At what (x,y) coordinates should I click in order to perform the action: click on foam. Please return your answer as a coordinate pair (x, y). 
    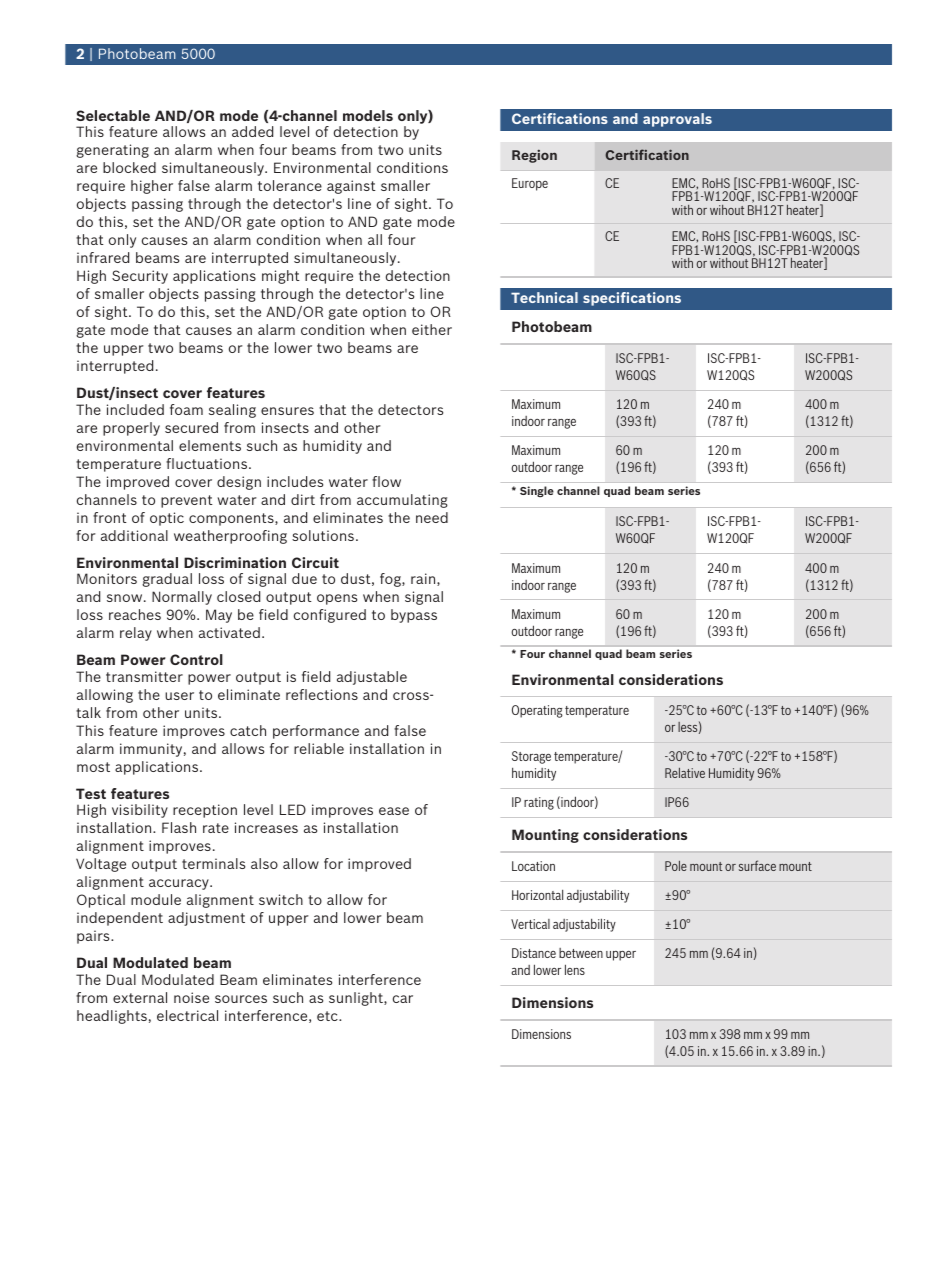
    Looking at the image, I should click on (186, 409).
